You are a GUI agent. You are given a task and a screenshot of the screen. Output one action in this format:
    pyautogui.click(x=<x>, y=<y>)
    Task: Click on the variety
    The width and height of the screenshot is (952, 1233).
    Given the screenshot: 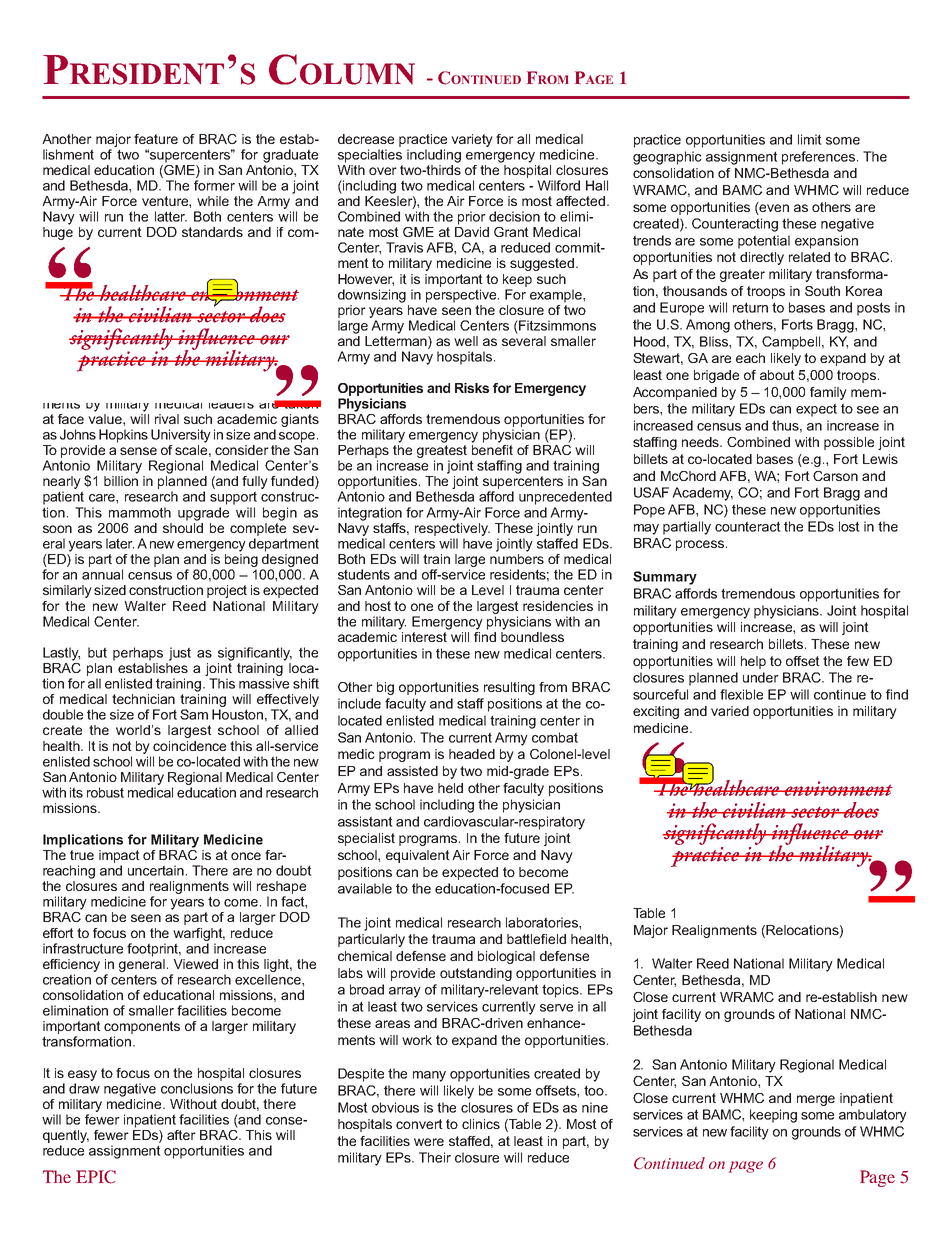 What is the action you would take?
    pyautogui.click(x=472, y=140)
